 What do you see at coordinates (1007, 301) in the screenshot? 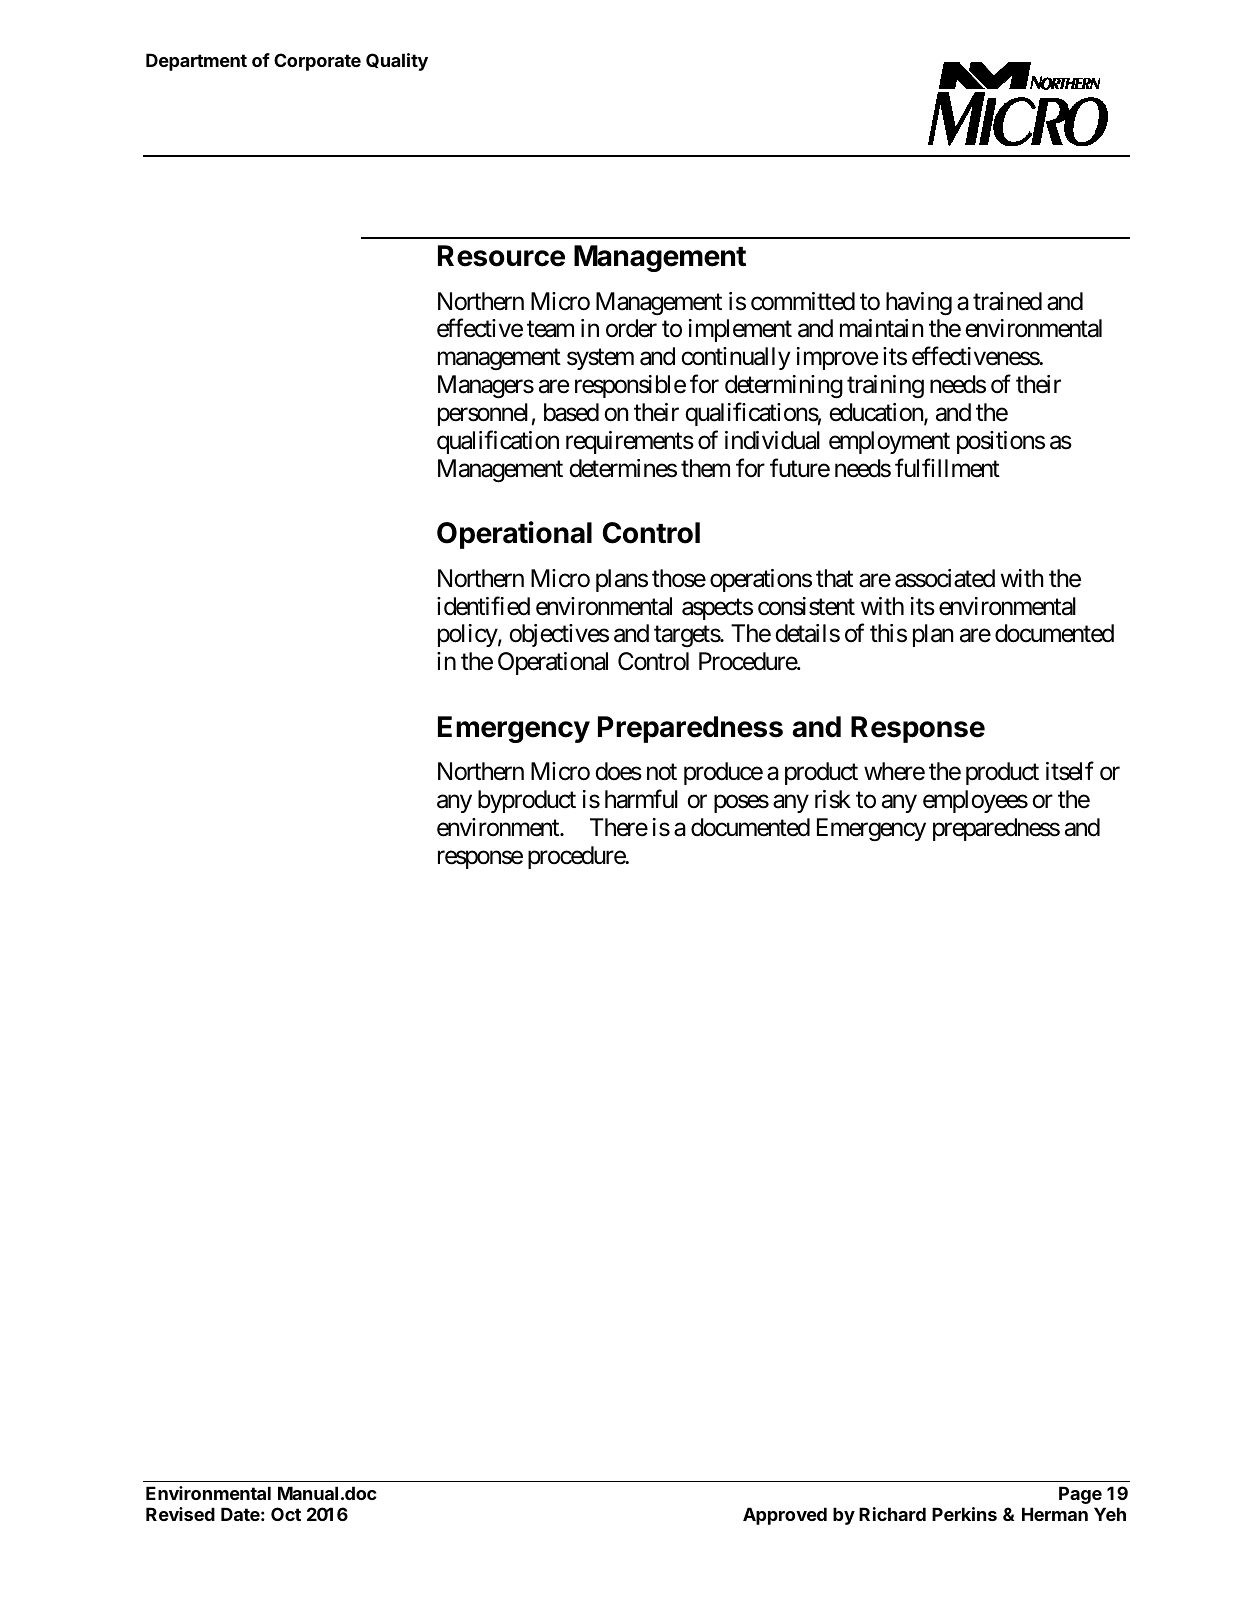
I see `trained` at bounding box center [1007, 301].
